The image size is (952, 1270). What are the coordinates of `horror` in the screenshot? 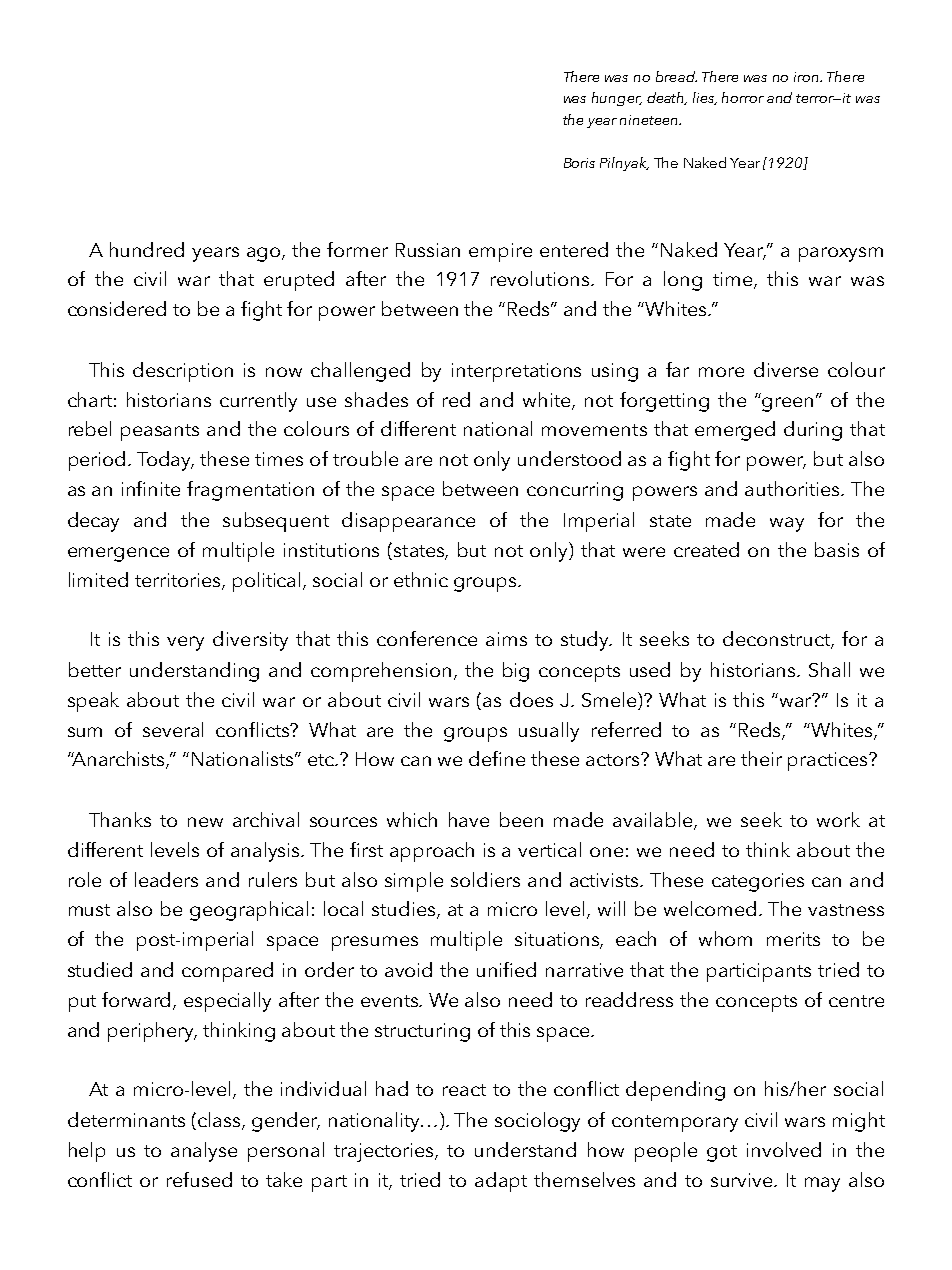 It's located at (743, 97).
